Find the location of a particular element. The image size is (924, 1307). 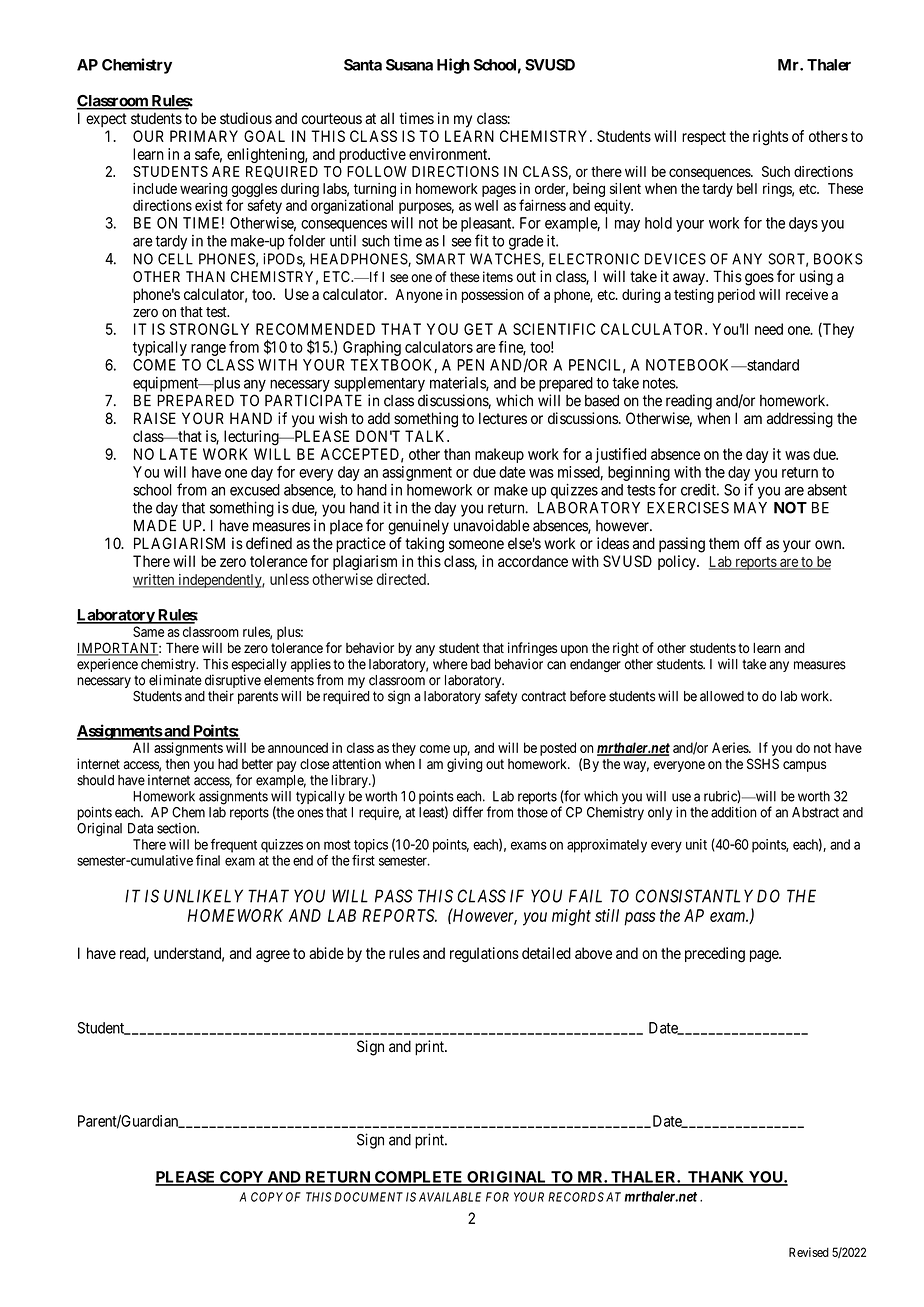

TALK is located at coordinates (427, 436).
